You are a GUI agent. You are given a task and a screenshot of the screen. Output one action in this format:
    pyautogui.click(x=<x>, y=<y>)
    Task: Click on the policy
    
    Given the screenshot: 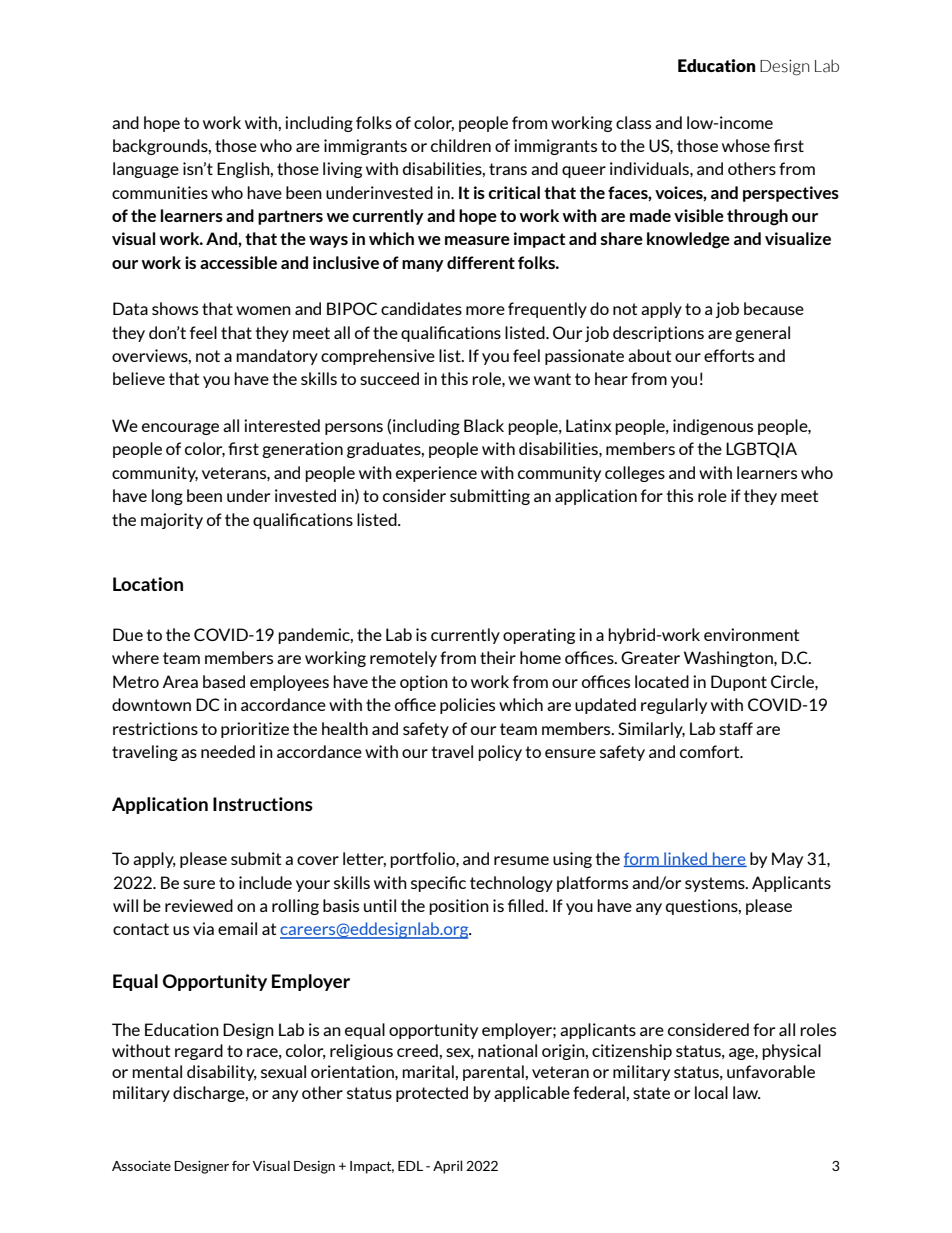 What is the action you would take?
    pyautogui.click(x=500, y=753)
